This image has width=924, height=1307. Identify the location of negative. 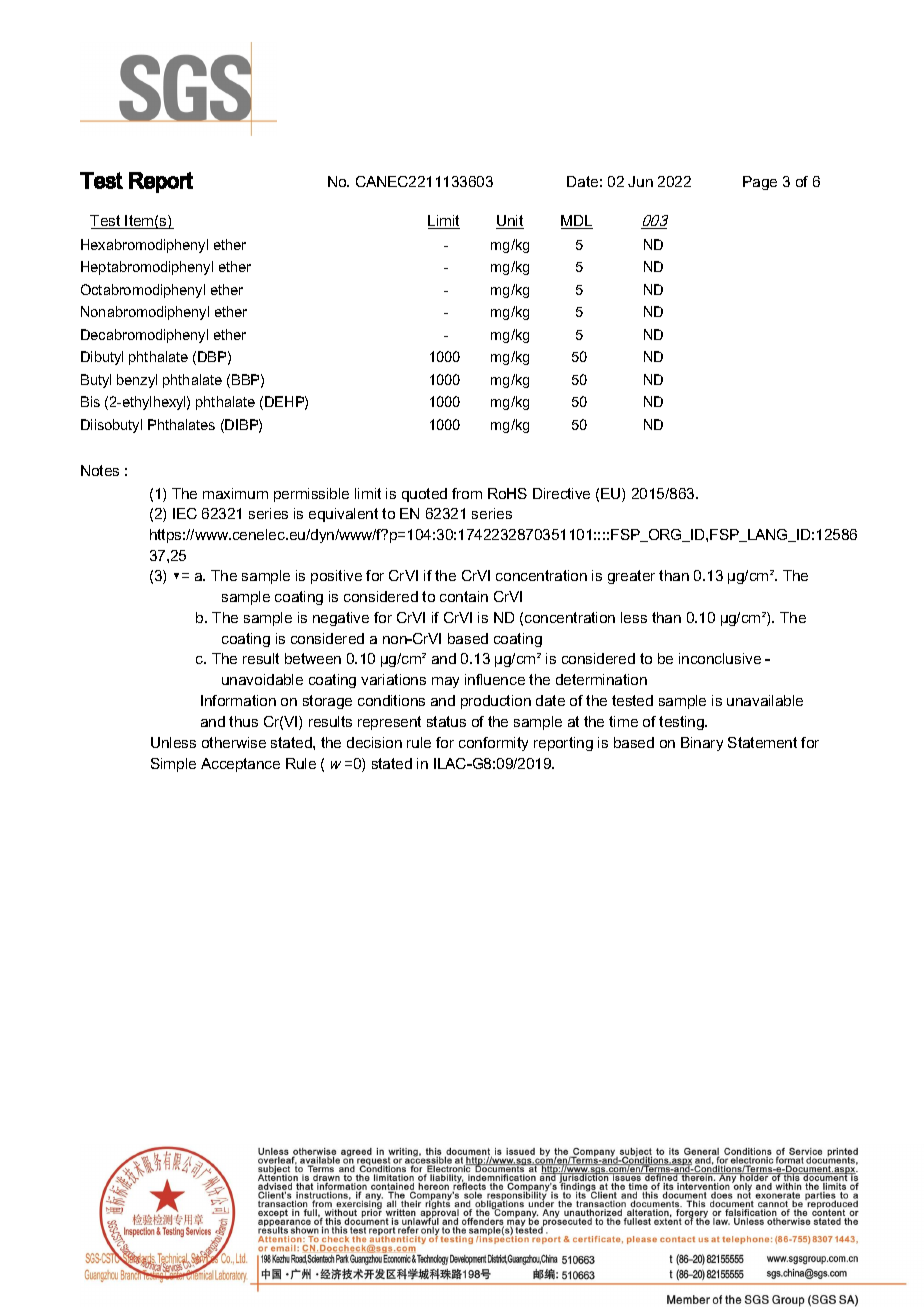
(341, 619).
